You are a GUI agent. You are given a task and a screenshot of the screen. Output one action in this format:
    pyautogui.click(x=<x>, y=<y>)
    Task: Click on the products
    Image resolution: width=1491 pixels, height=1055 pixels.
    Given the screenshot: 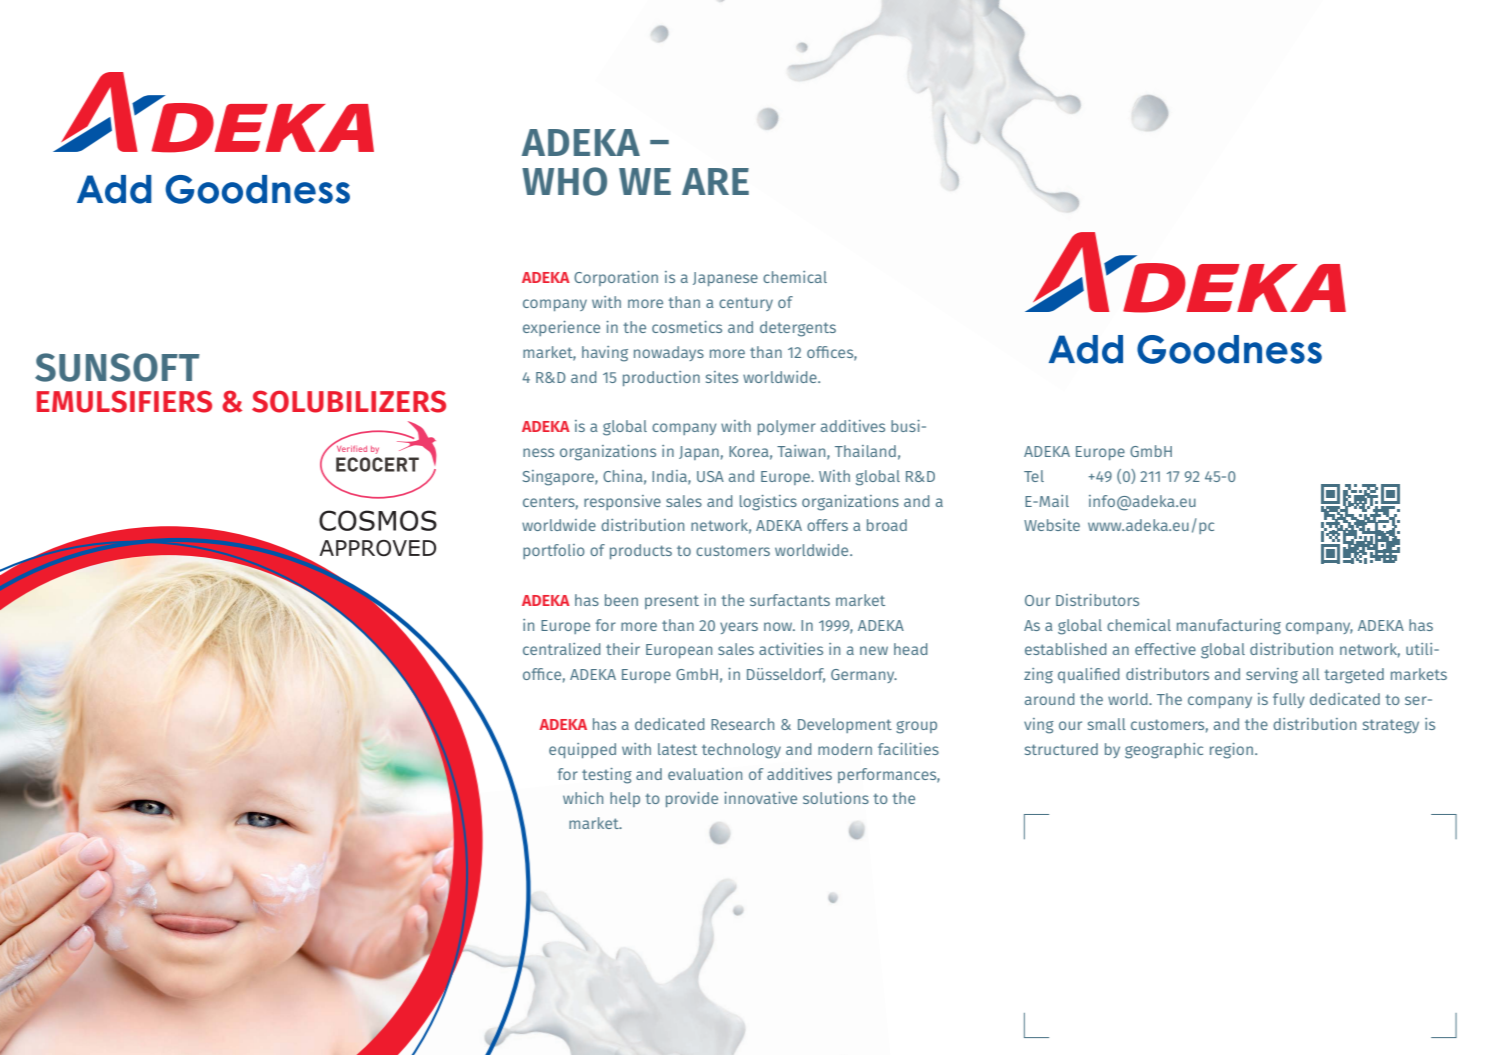 What is the action you would take?
    pyautogui.click(x=641, y=551)
